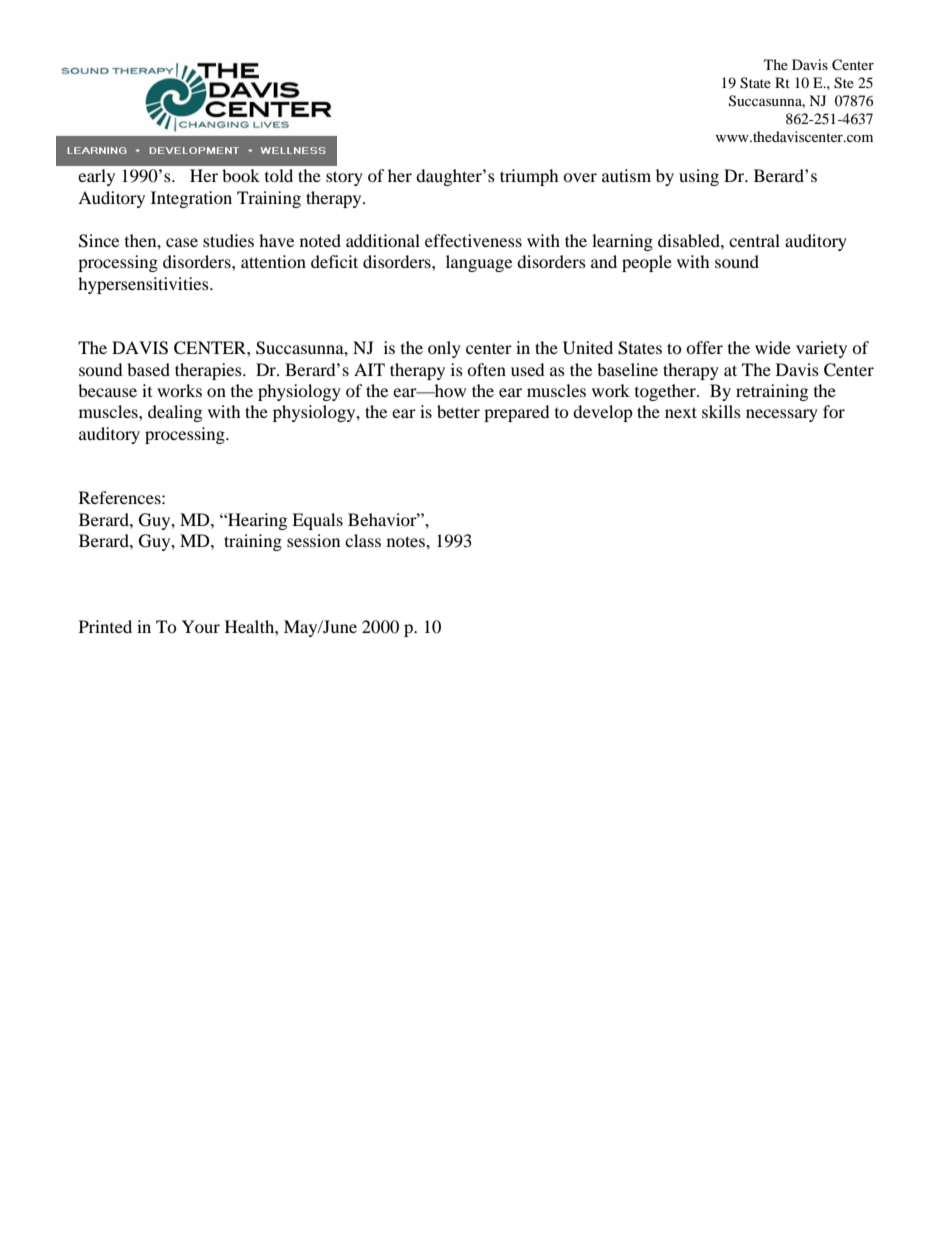 Image resolution: width=952 pixels, height=1233 pixels. Describe the element at coordinates (529, 177) in the screenshot. I see `triumph` at that location.
